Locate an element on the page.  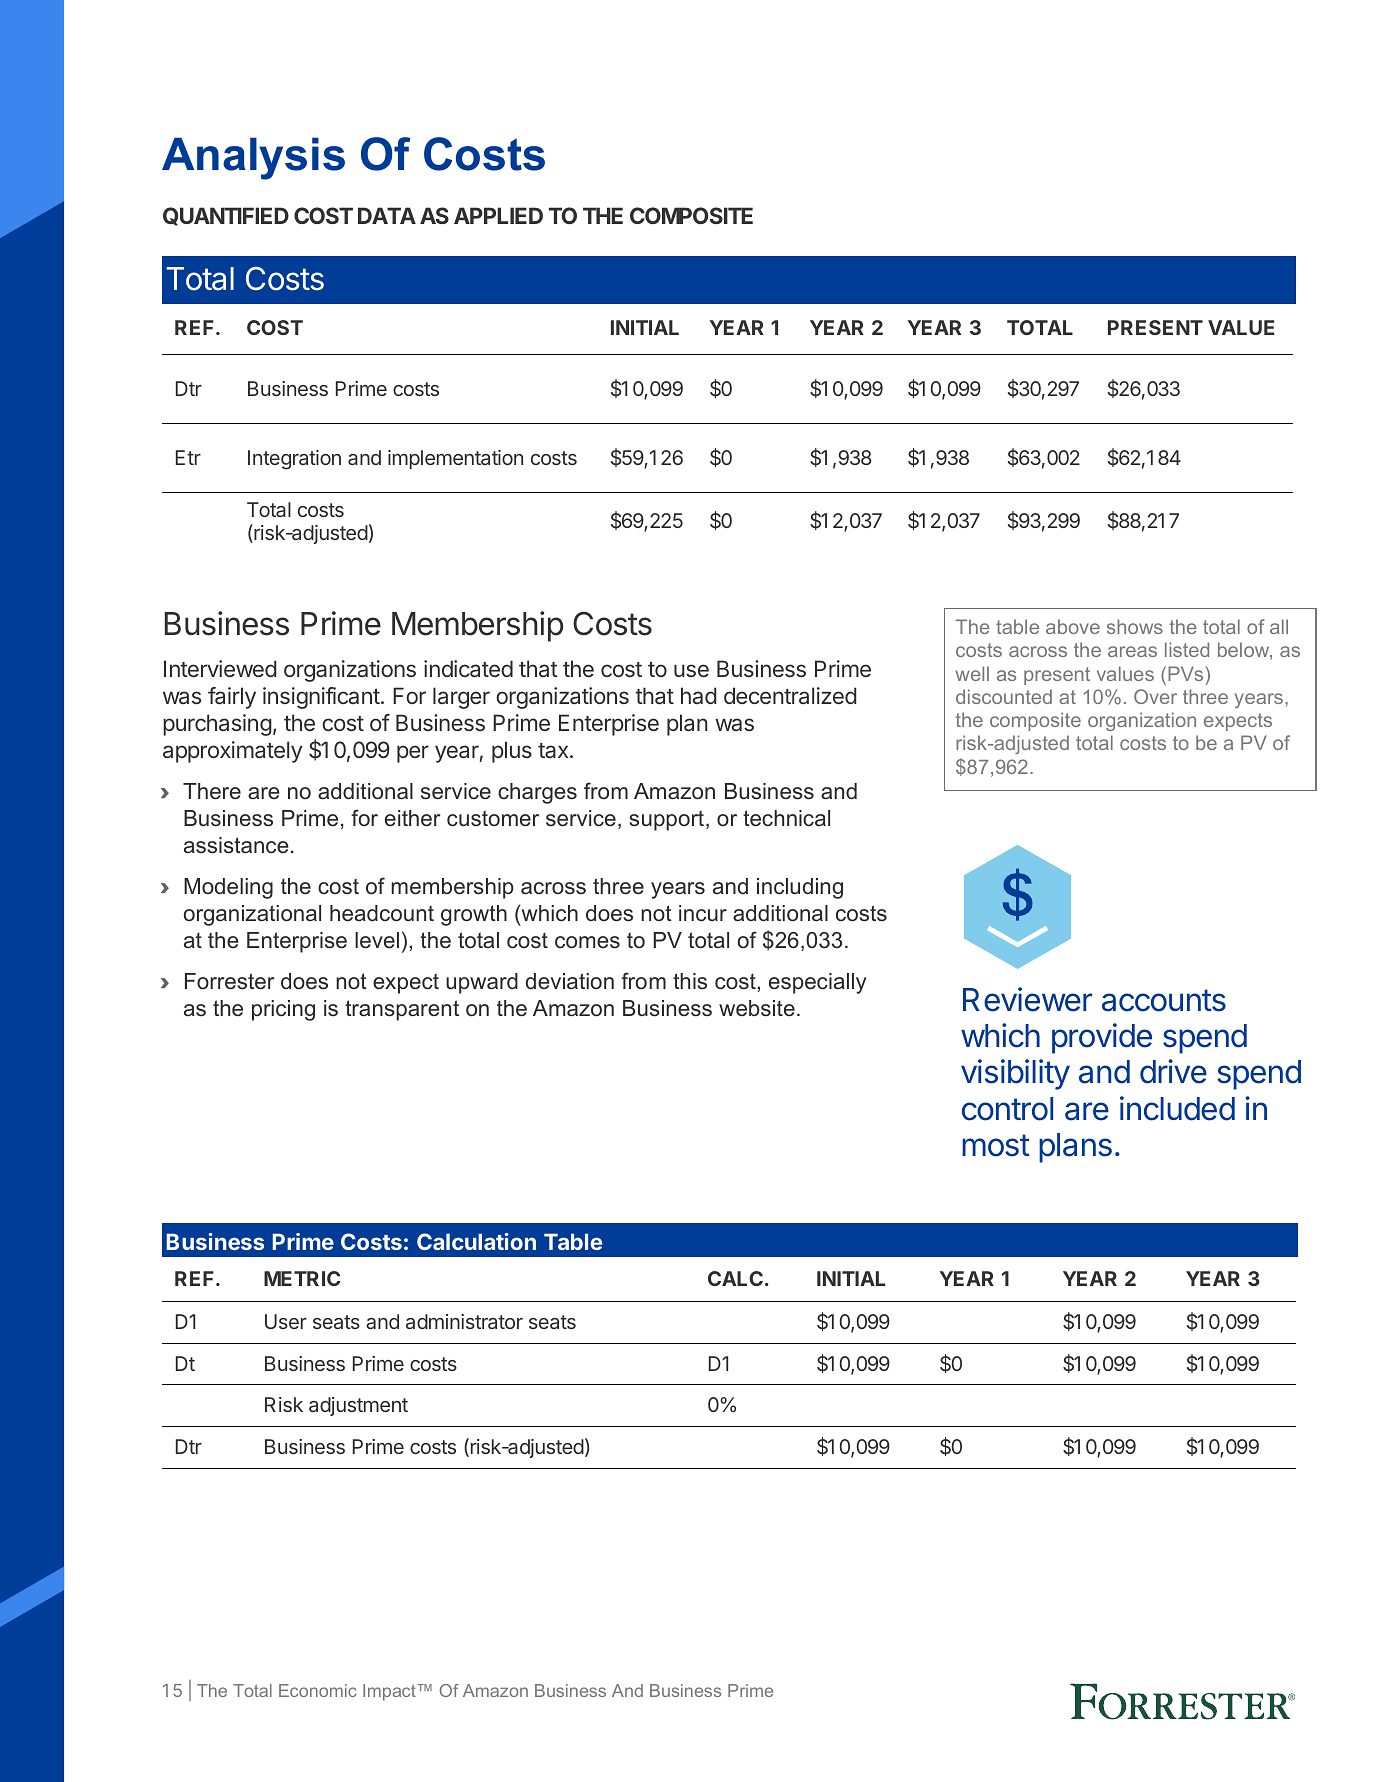
APPLIED is located at coordinates (498, 215).
